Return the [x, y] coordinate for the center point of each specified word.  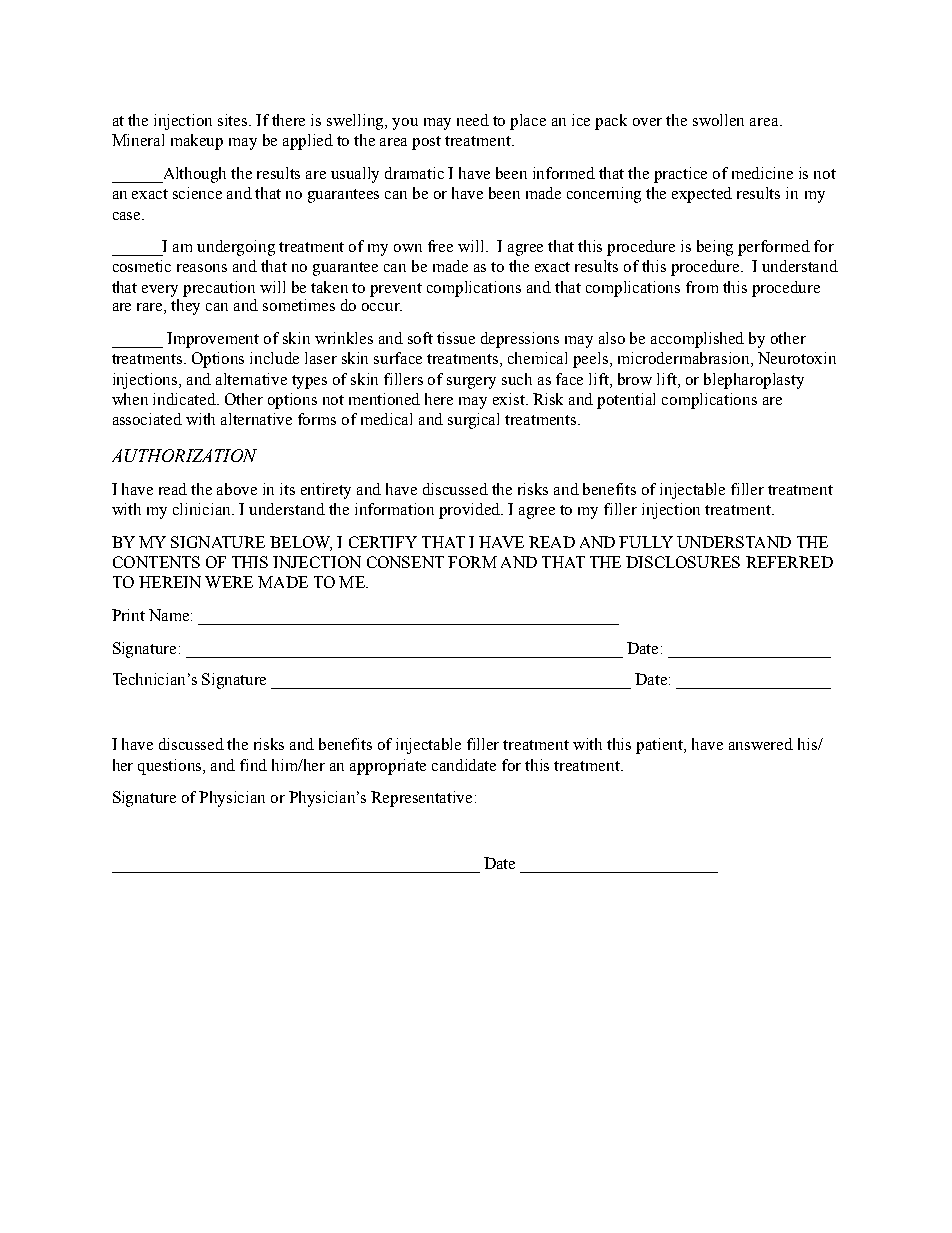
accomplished [697, 340]
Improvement [213, 340]
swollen [718, 120]
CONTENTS [156, 562]
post [426, 143]
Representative [423, 799]
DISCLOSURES [683, 562]
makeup [197, 142]
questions [171, 767]
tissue [456, 338]
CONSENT [405, 562]
